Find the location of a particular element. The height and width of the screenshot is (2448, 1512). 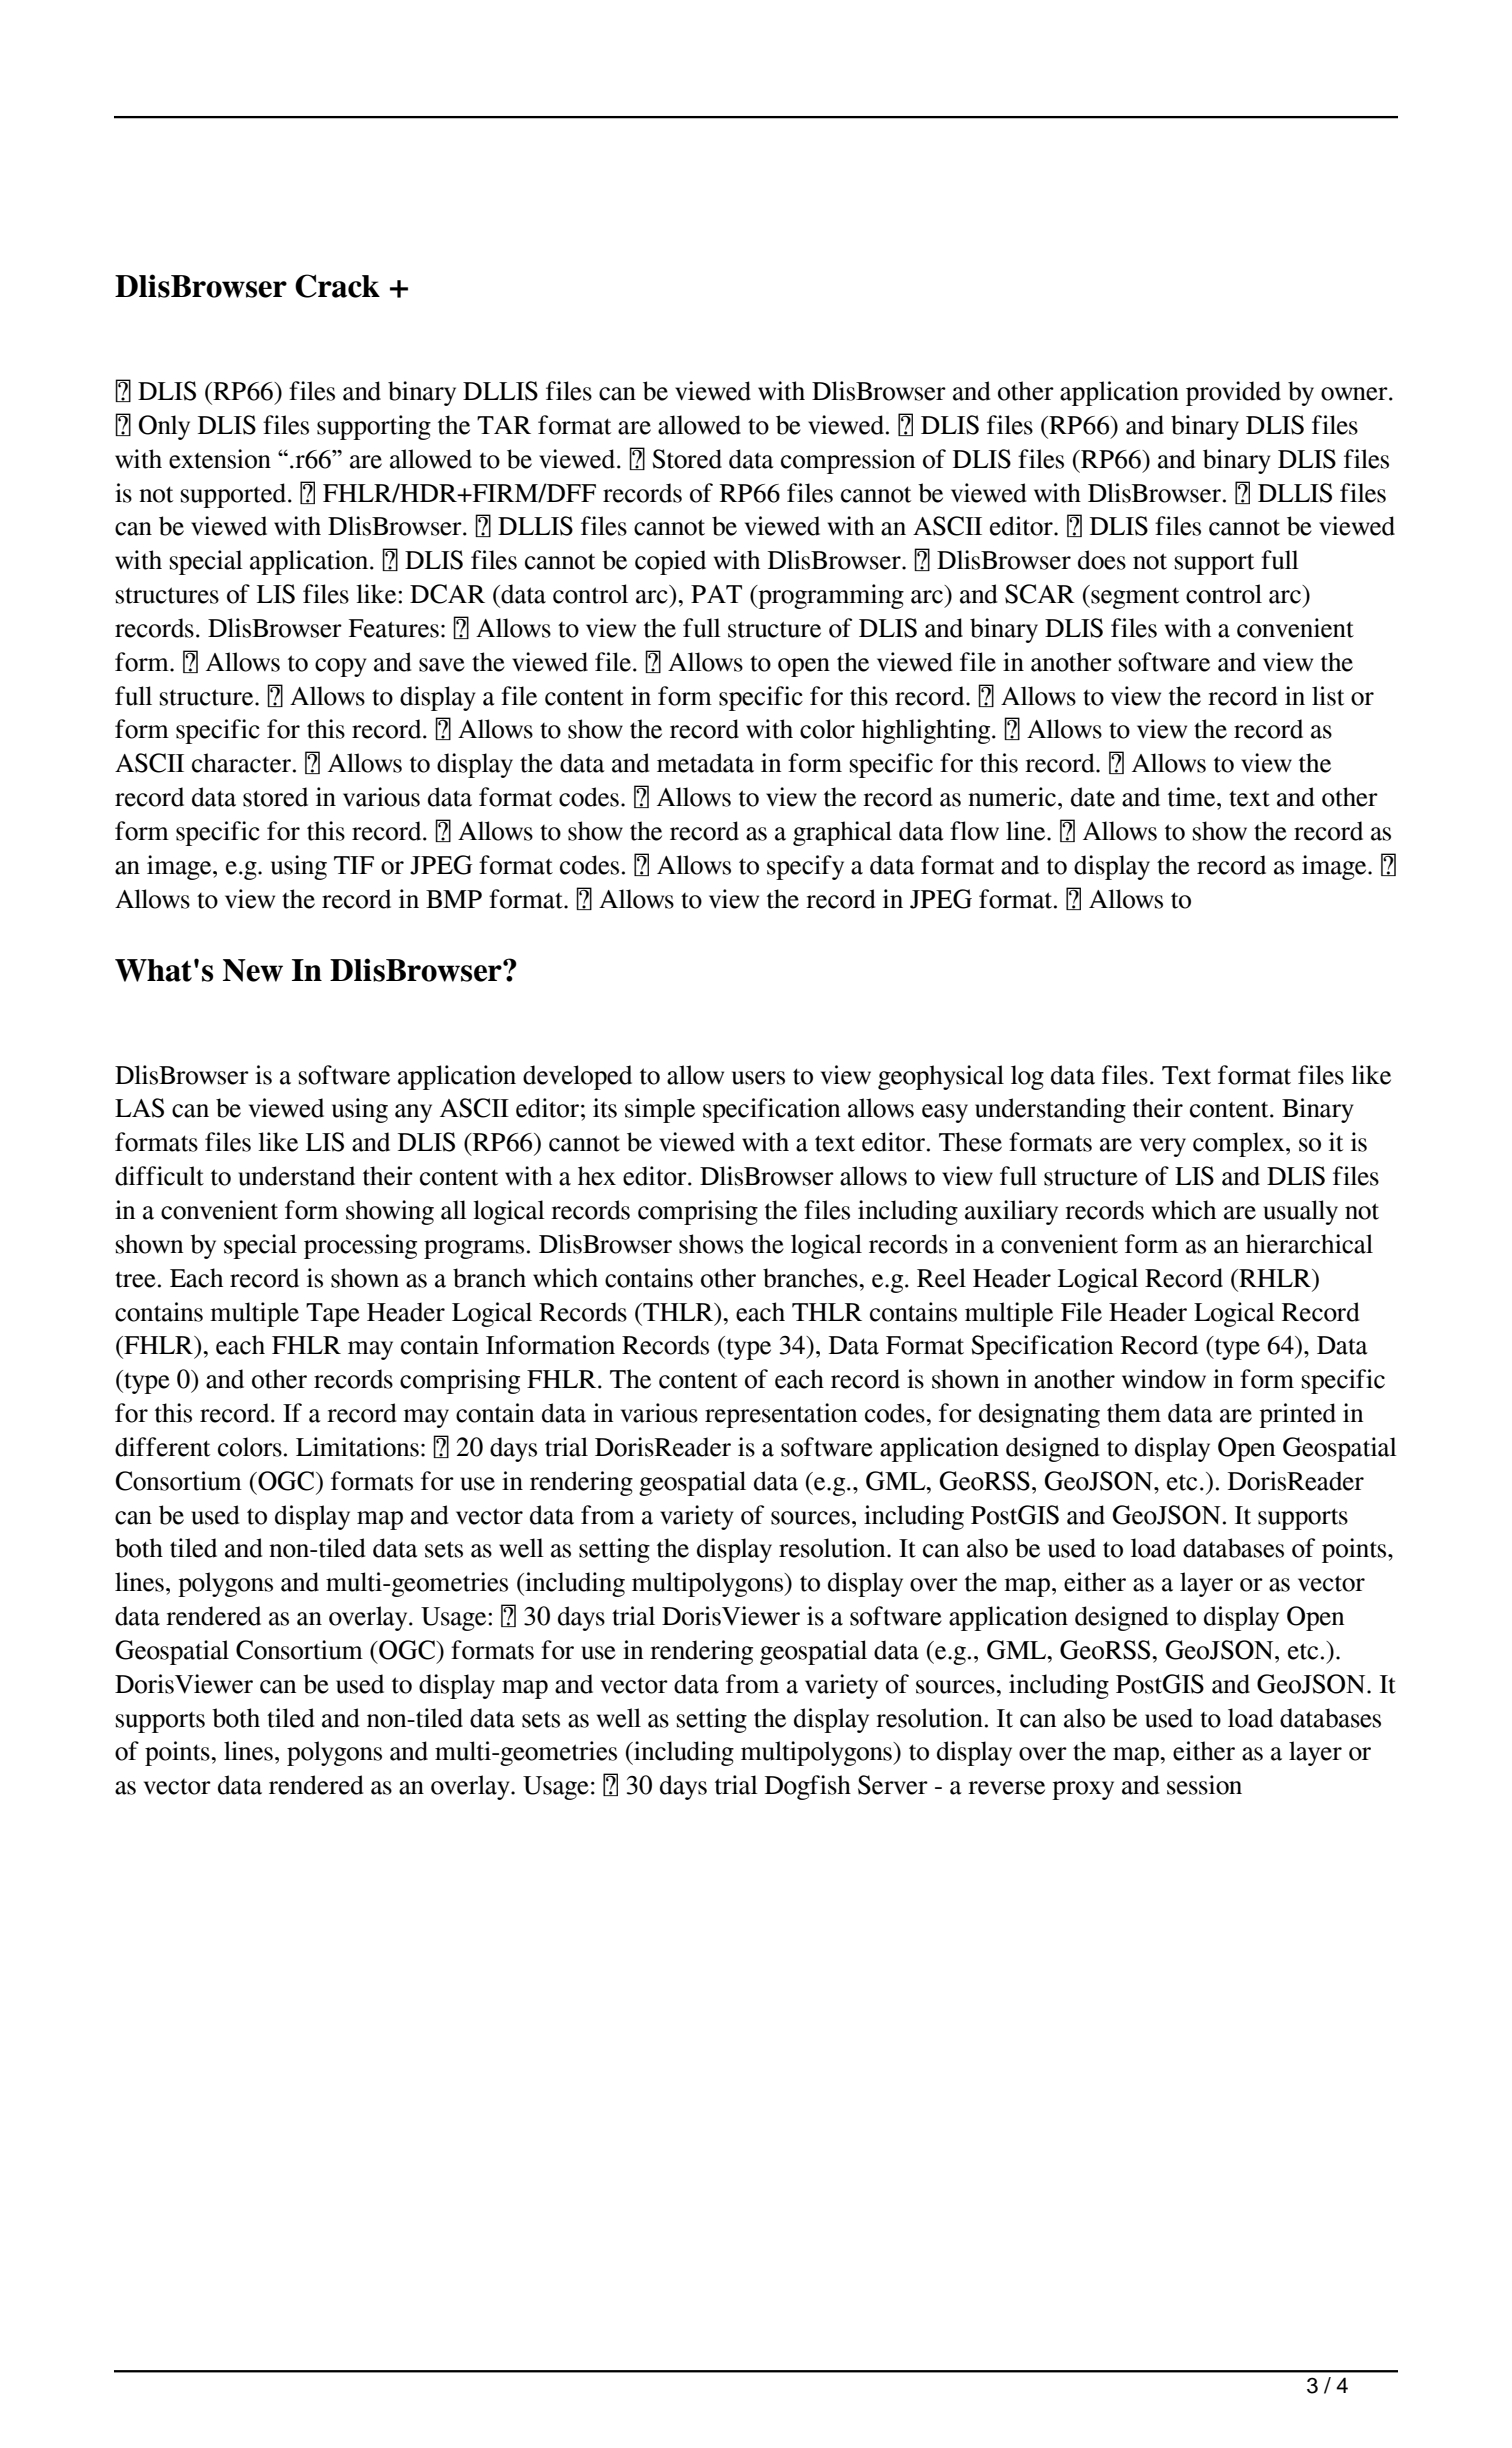

New is located at coordinates (253, 970).
